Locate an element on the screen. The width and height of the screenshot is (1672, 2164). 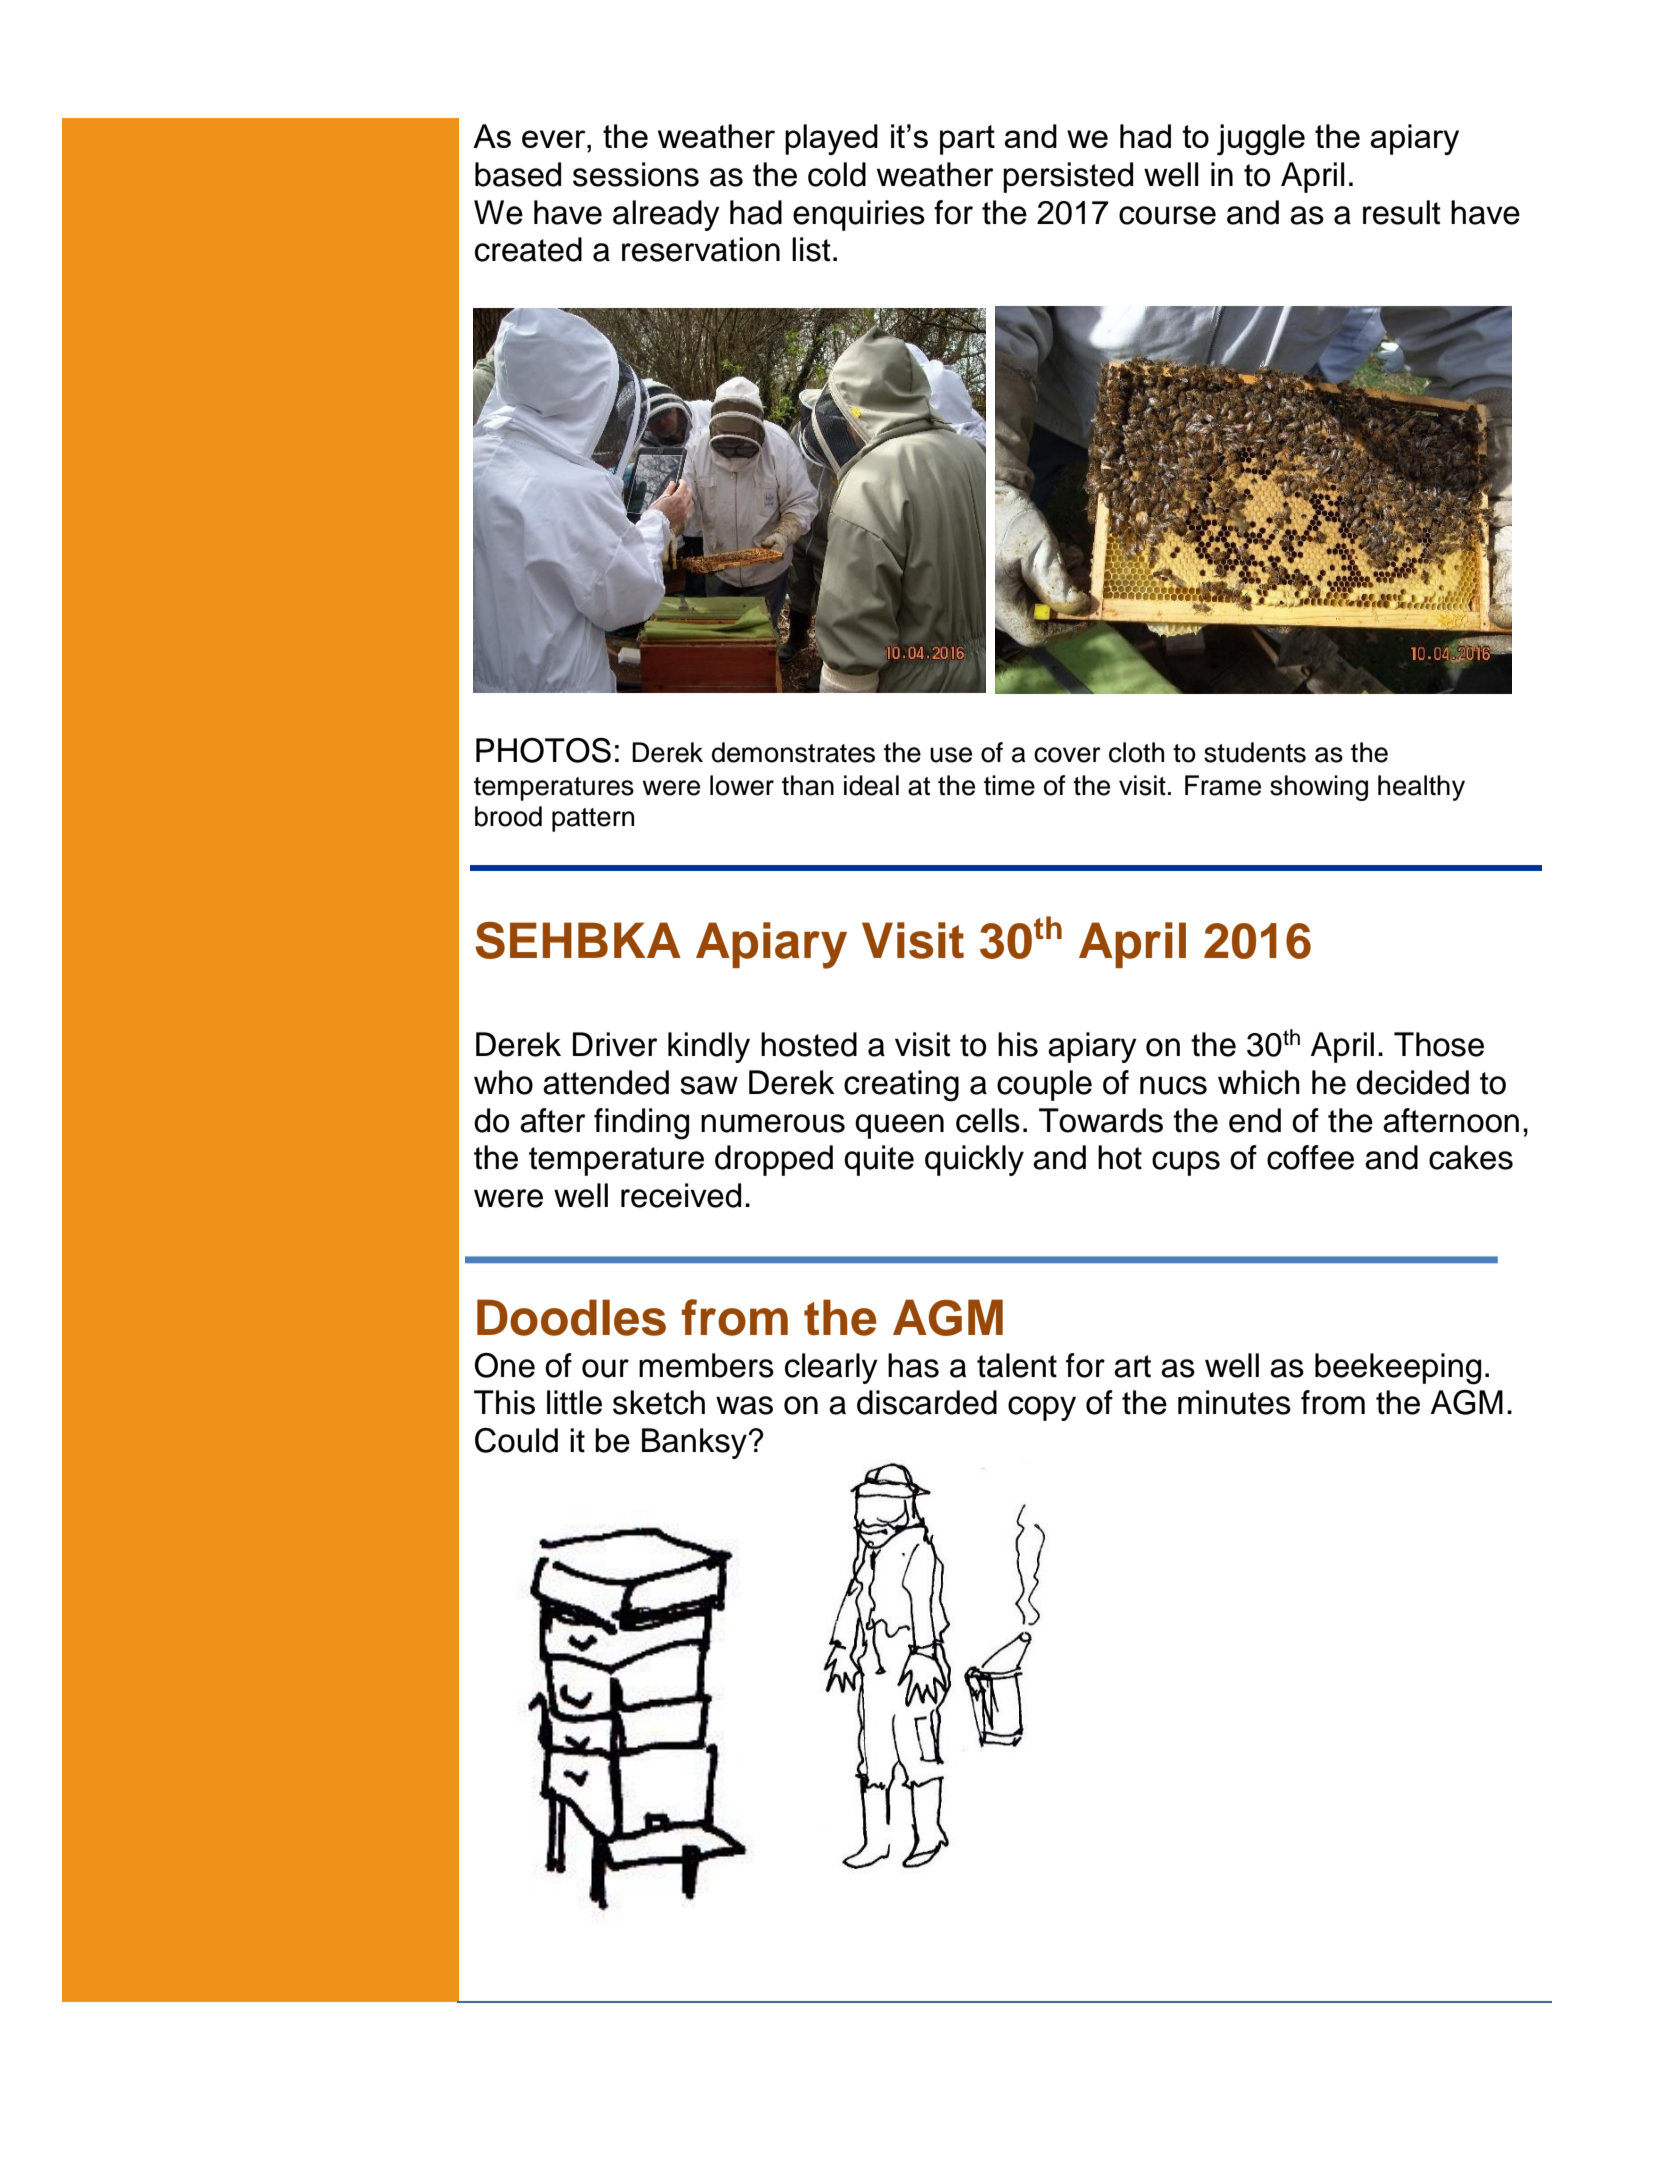
little is located at coordinates (574, 1402).
